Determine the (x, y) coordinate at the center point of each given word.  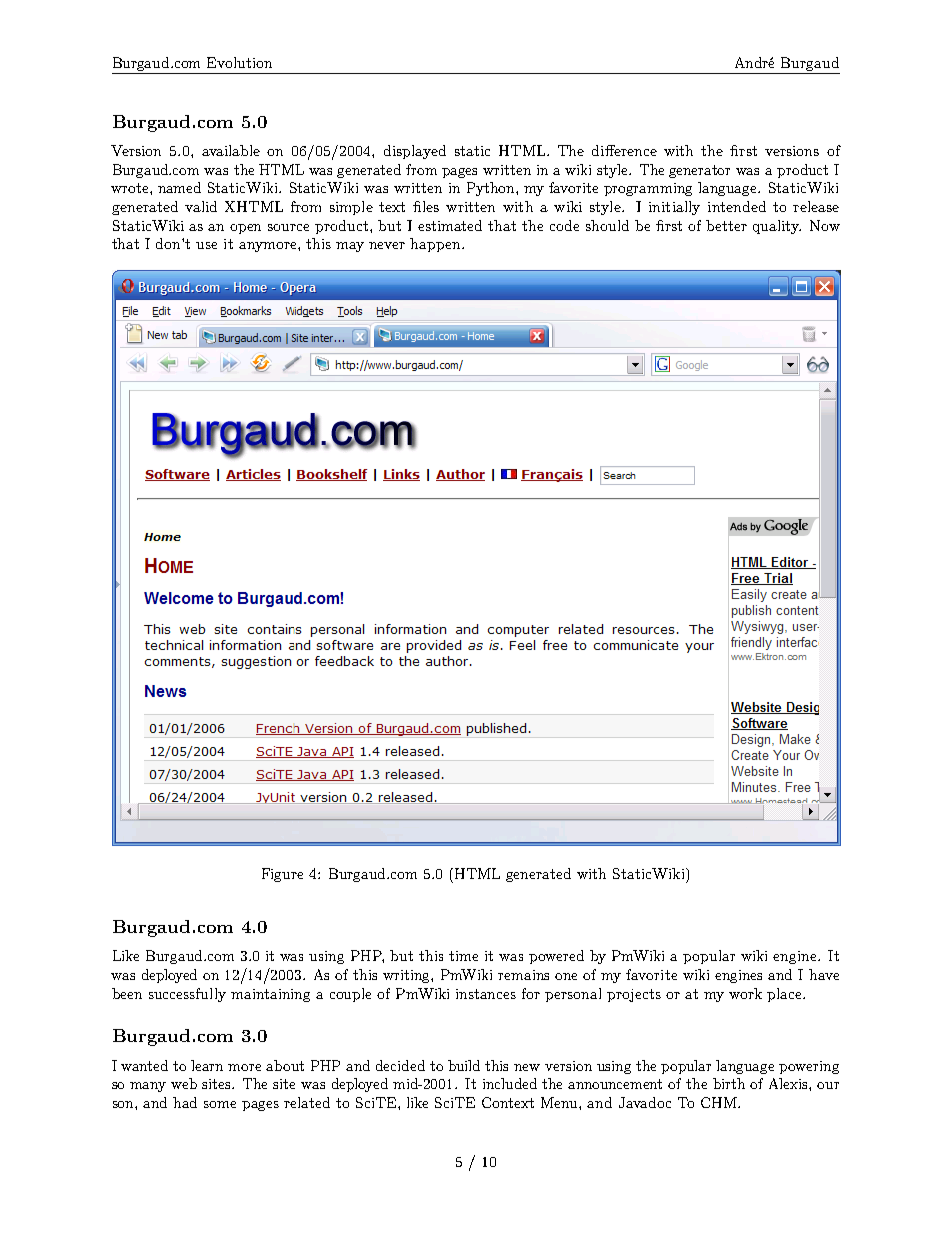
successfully (187, 995)
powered (556, 957)
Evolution (239, 62)
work (745, 993)
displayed (415, 152)
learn (207, 1065)
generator (699, 171)
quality (777, 227)
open (245, 229)
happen (436, 245)
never (387, 245)
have (824, 974)
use (206, 245)
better (726, 225)
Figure (282, 875)
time (463, 956)
